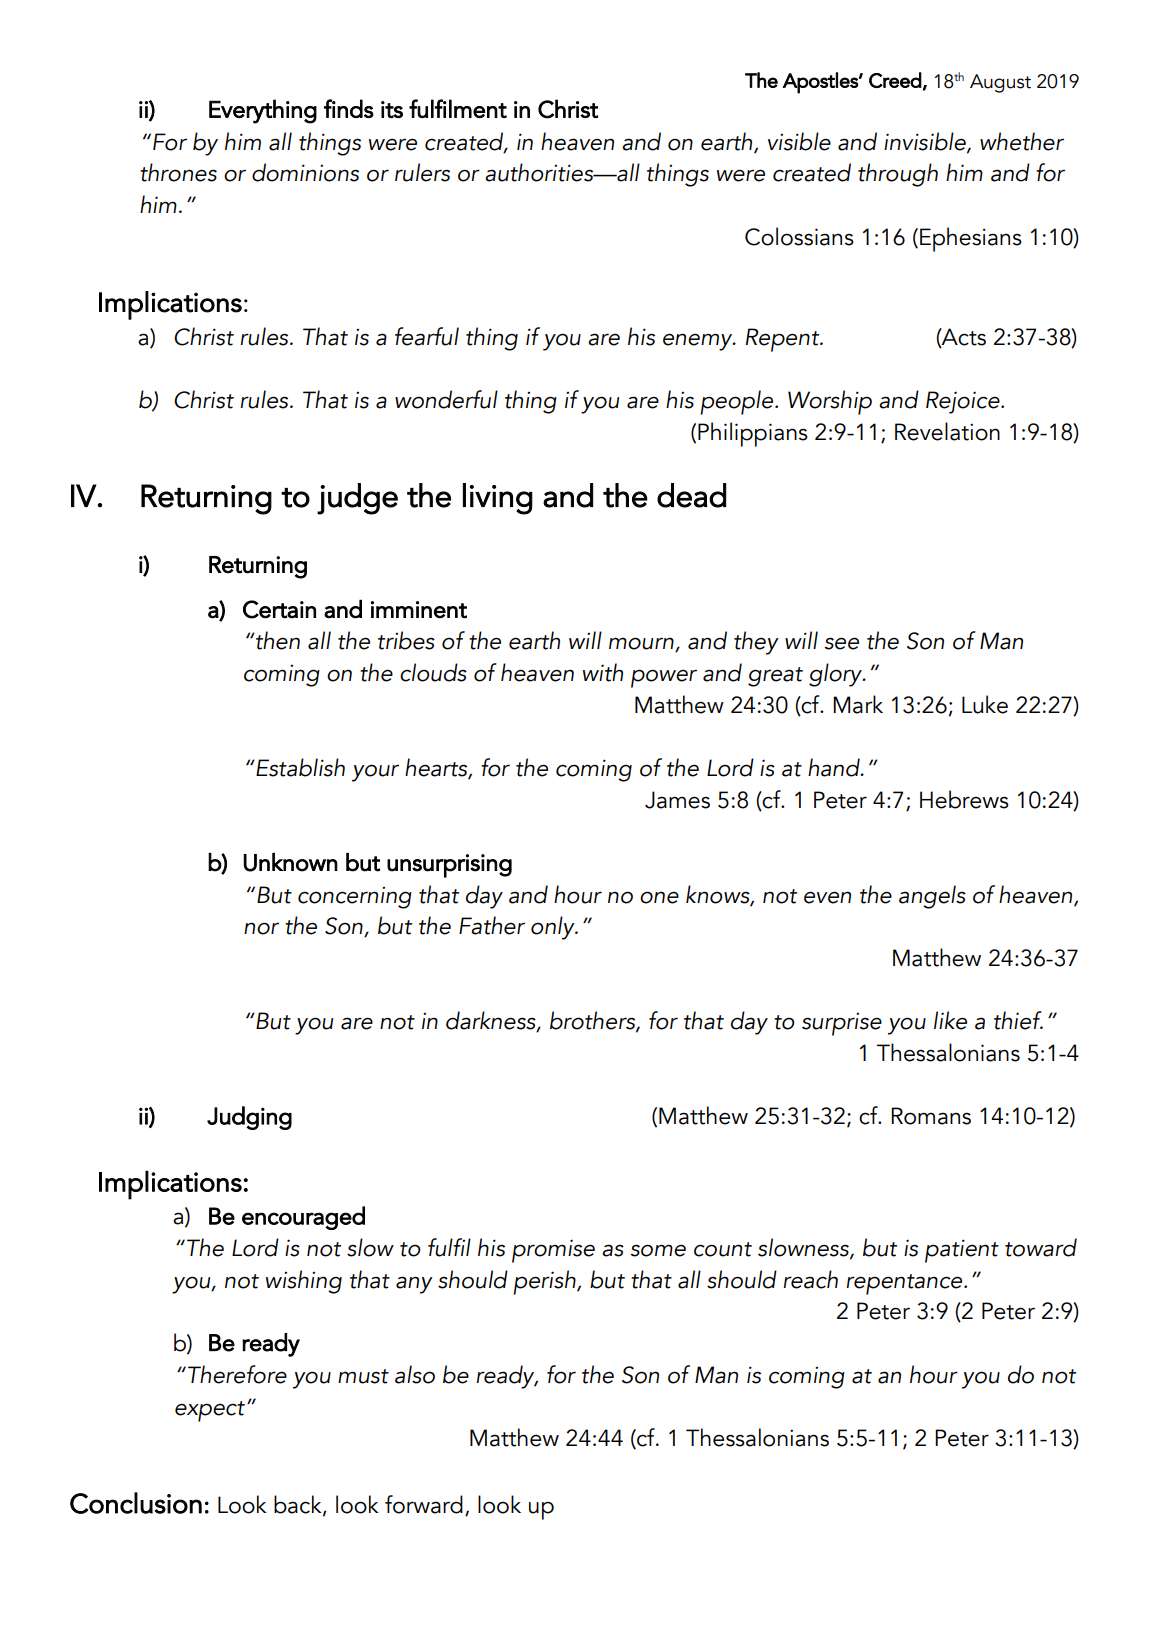 Image resolution: width=1149 pixels, height=1626 pixels. I want to click on mourn, so click(642, 644).
